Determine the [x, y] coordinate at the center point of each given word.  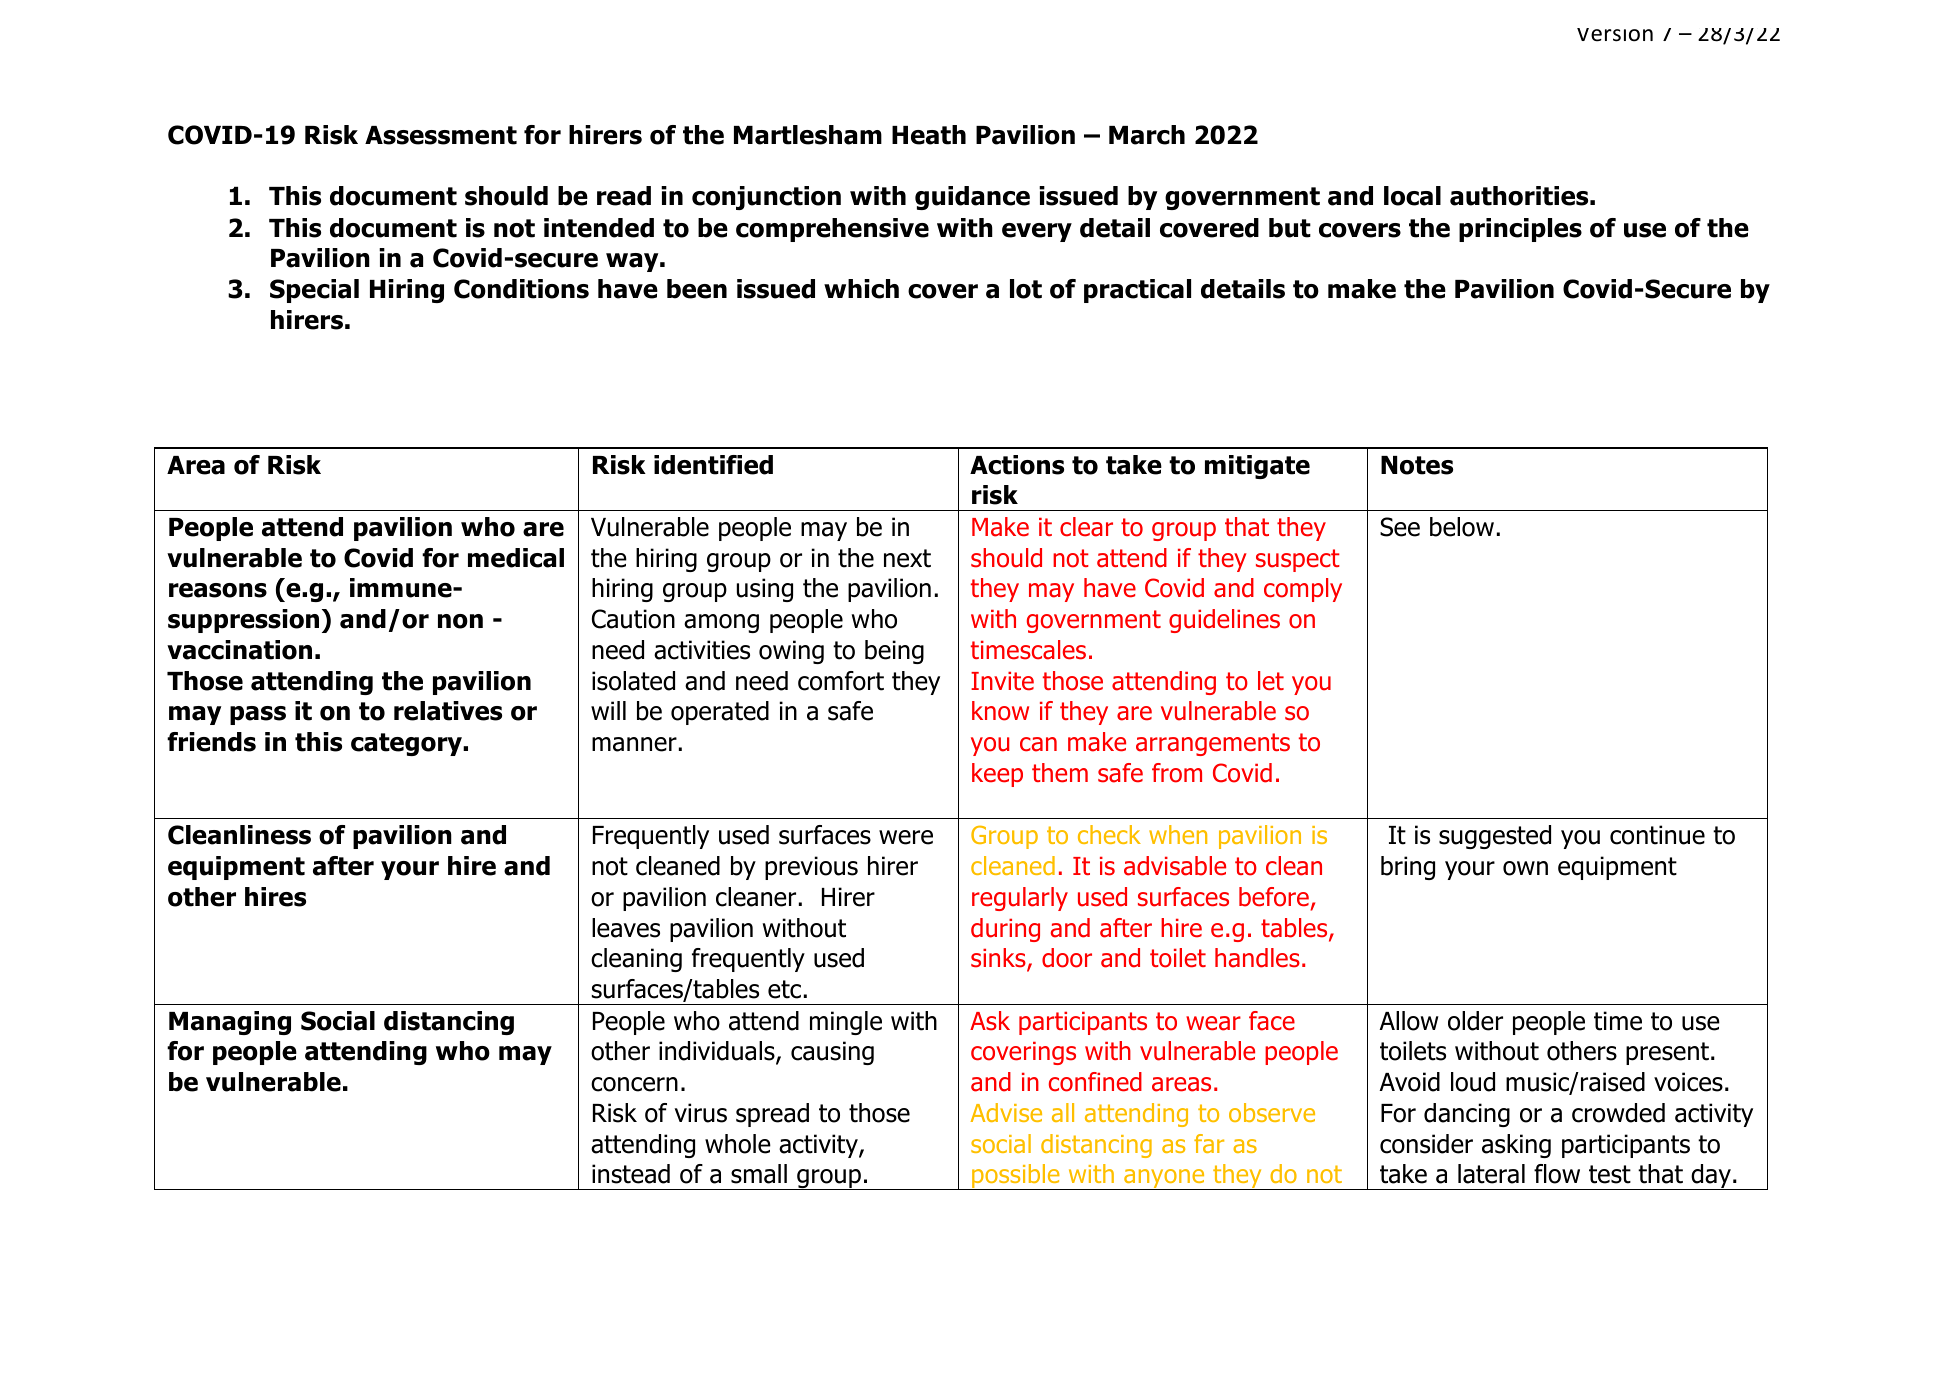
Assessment [441, 135]
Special [314, 291]
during [1005, 930]
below [1462, 527]
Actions [1017, 465]
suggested [1495, 837]
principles [1520, 230]
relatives [448, 711]
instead [631, 1174]
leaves [626, 928]
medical [516, 558]
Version [1615, 35]
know [1000, 711]
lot [1026, 289]
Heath [929, 135]
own [1525, 868]
